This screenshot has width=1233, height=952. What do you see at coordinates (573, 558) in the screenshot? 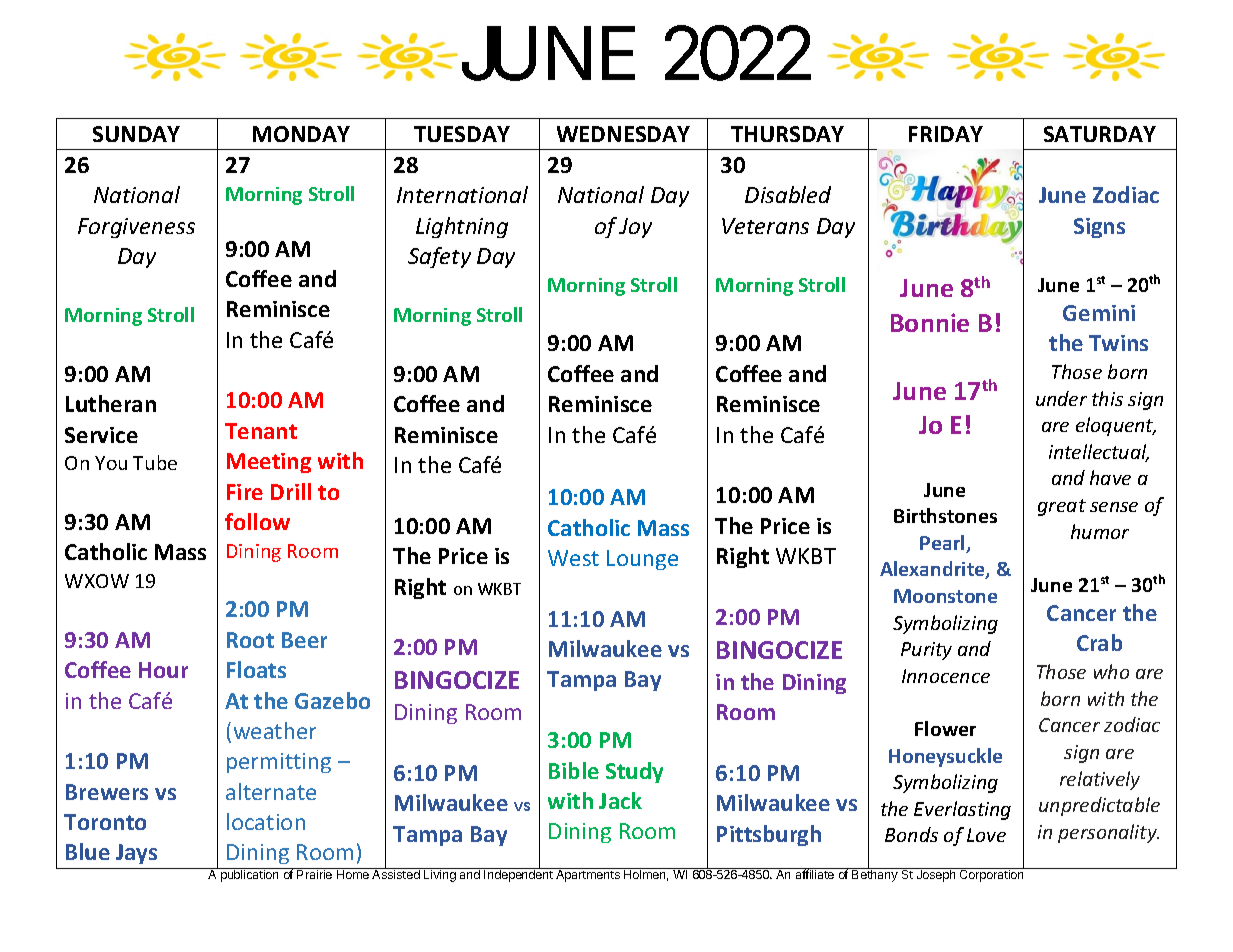
I see `West` at bounding box center [573, 558].
